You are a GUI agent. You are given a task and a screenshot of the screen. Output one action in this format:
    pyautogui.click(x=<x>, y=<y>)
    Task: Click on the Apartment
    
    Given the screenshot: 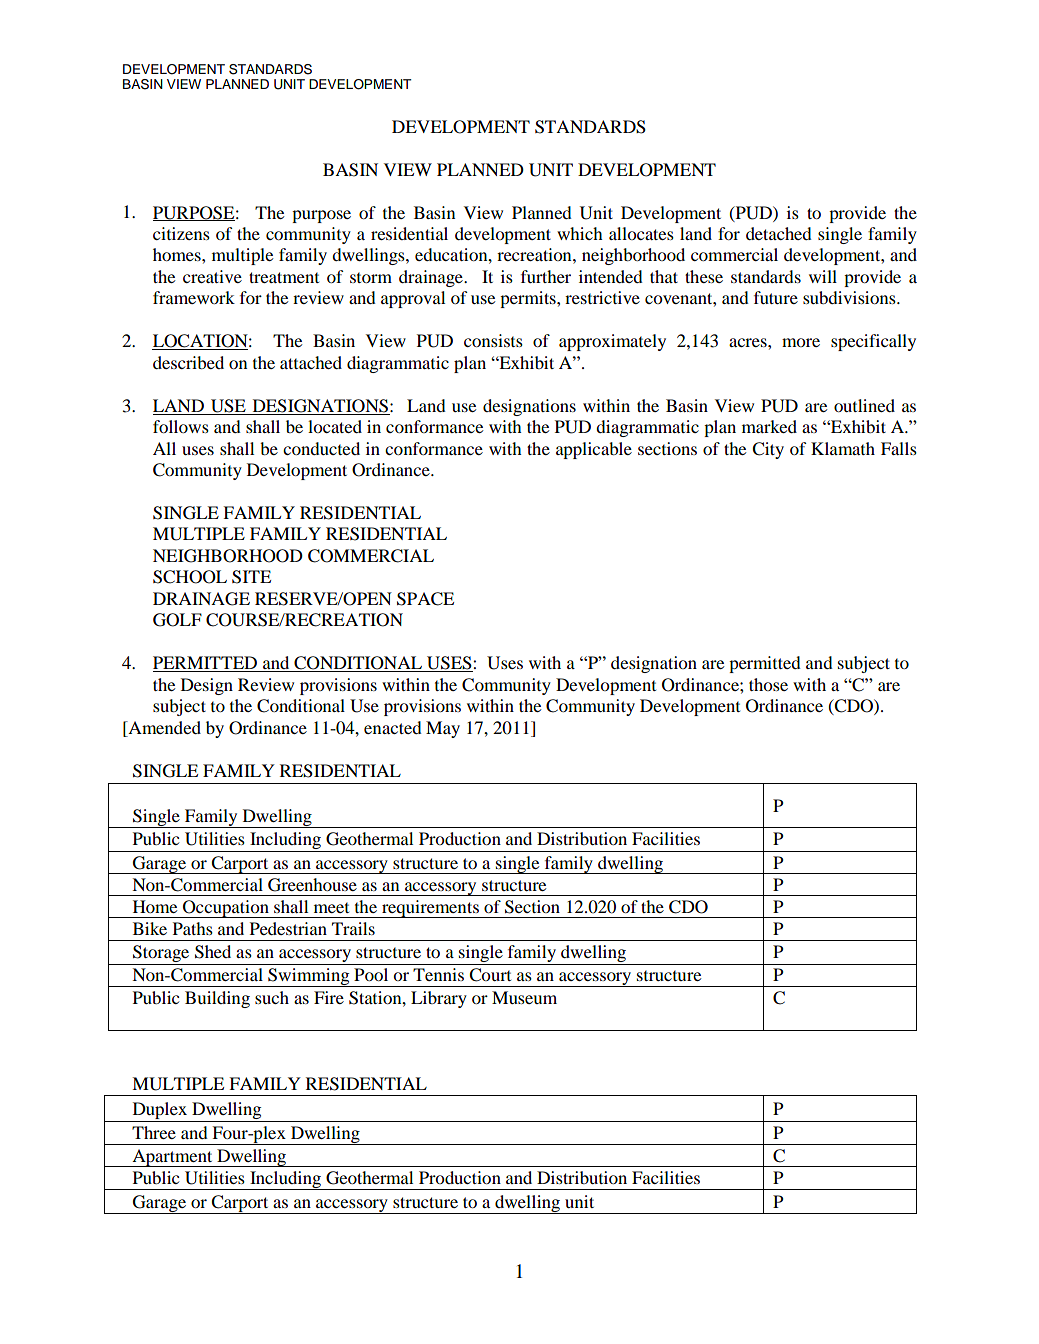 What is the action you would take?
    pyautogui.click(x=172, y=1158)
